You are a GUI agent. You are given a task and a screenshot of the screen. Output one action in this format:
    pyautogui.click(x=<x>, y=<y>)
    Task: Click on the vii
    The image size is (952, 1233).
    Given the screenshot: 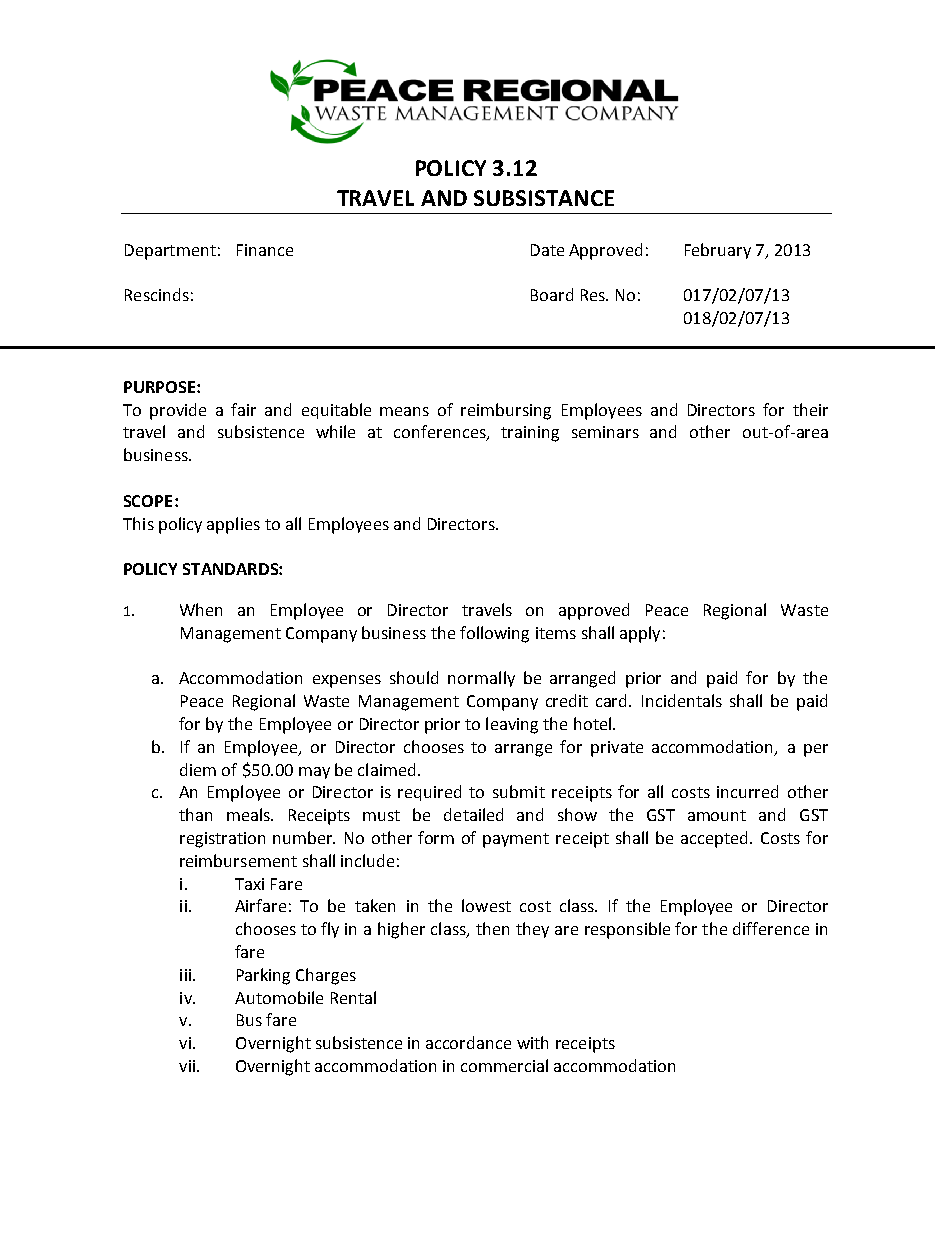 What is the action you would take?
    pyautogui.click(x=188, y=1066)
